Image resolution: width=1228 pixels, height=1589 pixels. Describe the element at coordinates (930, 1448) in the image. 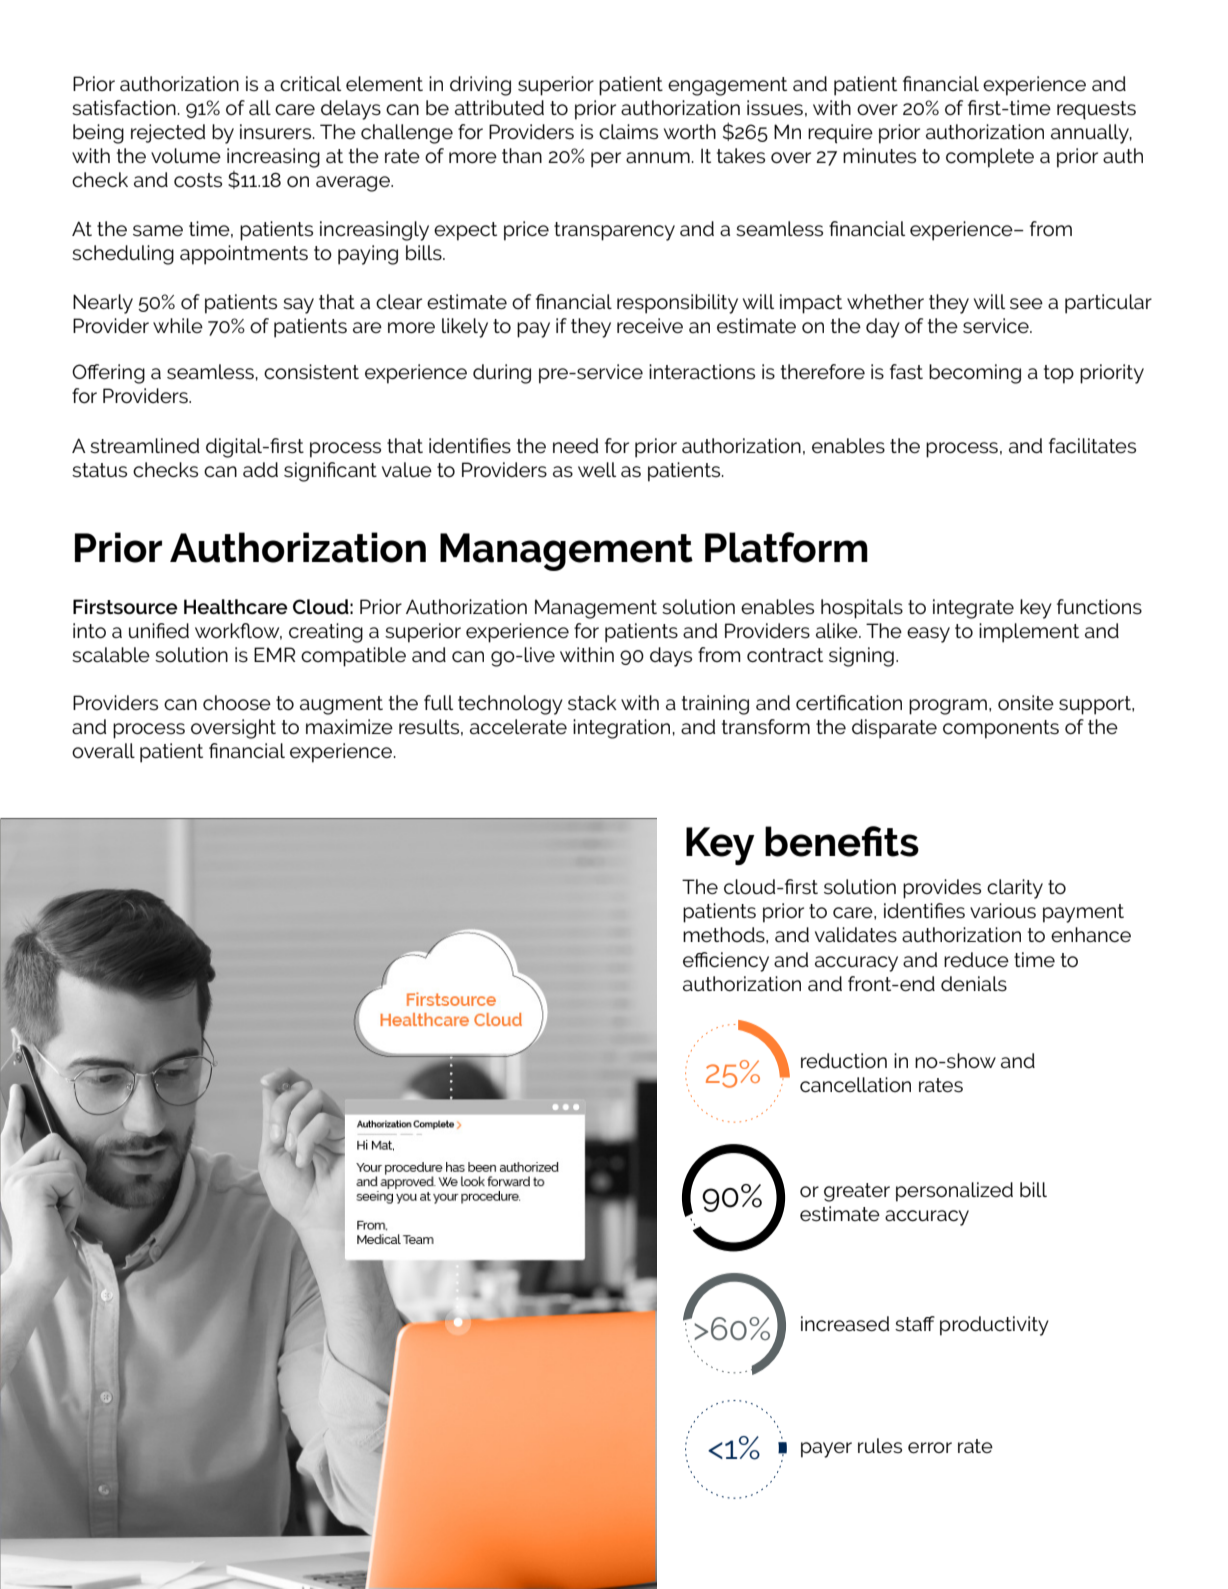

I see `error` at that location.
